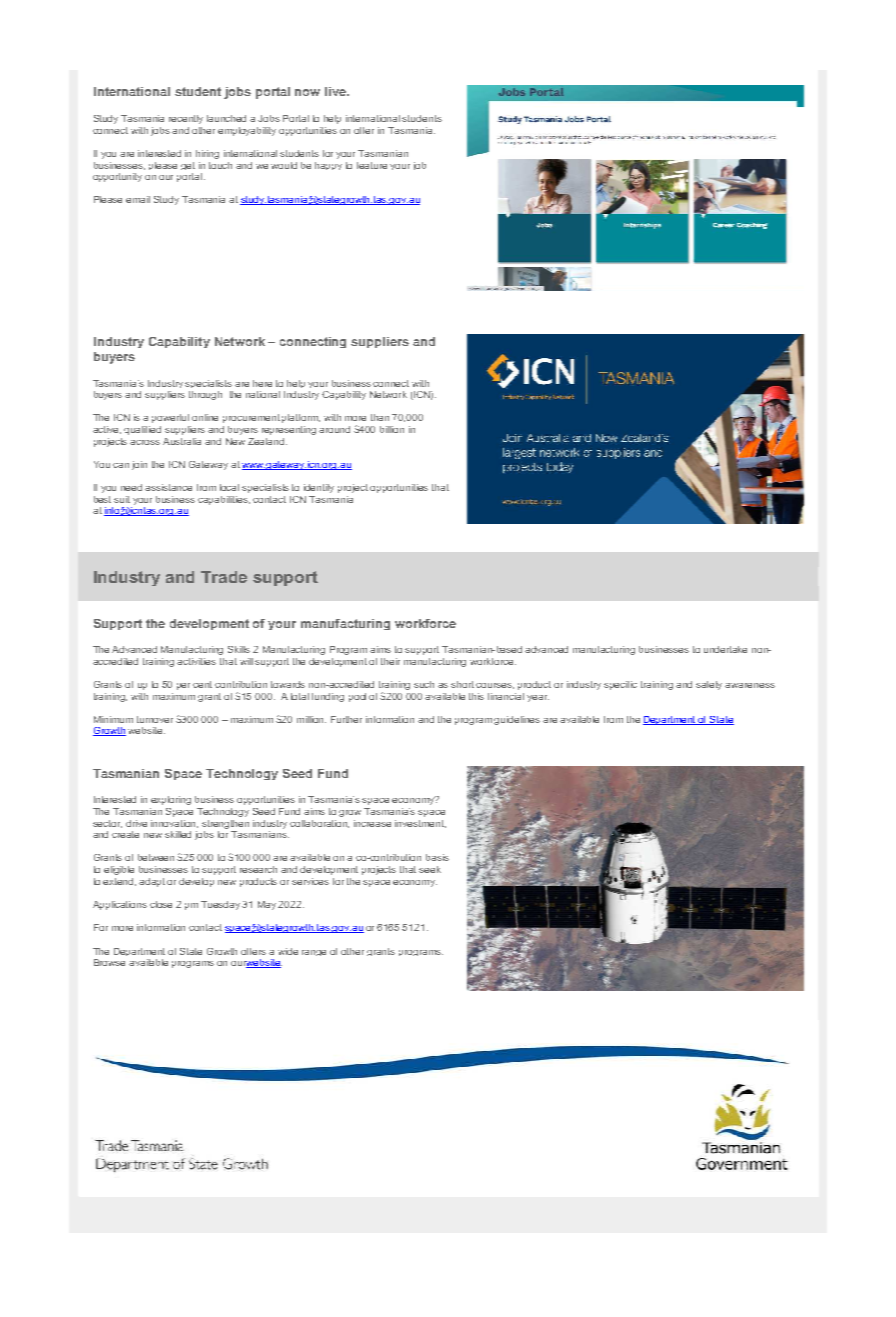 Image resolution: width=896 pixels, height=1317 pixels. What do you see at coordinates (372, 165) in the image?
I see `feature` at bounding box center [372, 165].
